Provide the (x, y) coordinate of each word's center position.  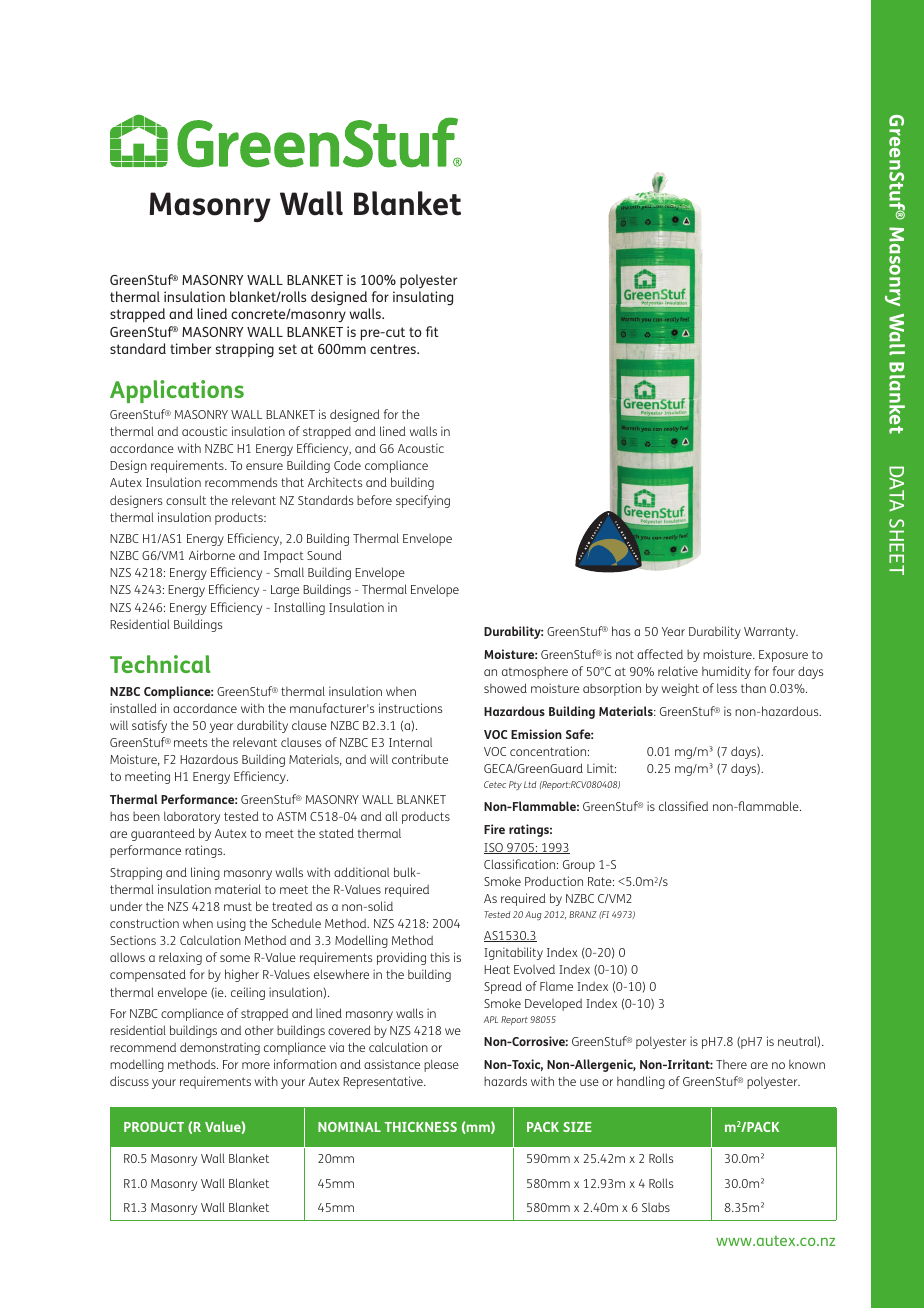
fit (432, 331)
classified (683, 806)
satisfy (149, 726)
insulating (423, 298)
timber (190, 348)
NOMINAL (349, 1127)
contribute (420, 759)
